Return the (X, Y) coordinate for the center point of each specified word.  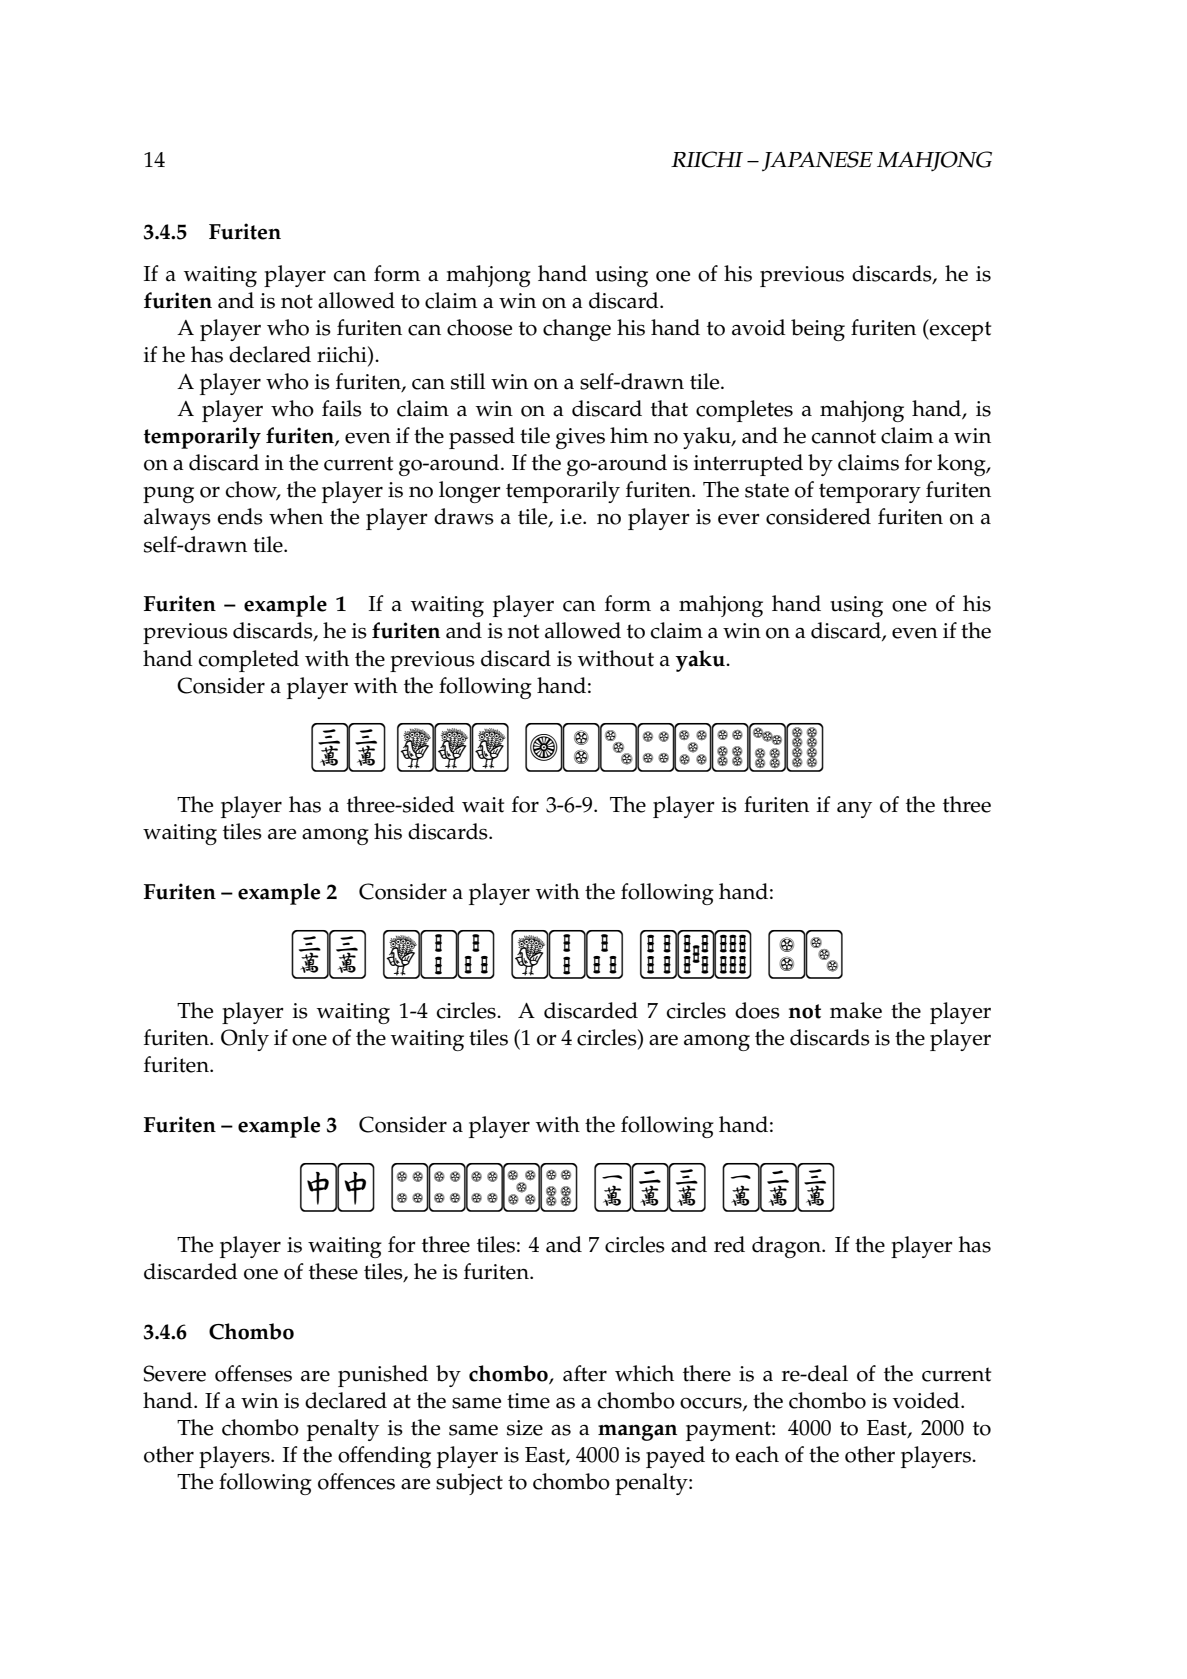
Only (245, 1040)
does (757, 1010)
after (585, 1373)
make (856, 1010)
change (577, 330)
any (854, 810)
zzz (453, 747)
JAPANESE (817, 161)
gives (580, 438)
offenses (253, 1373)
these (333, 1271)
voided (927, 1400)
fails (342, 408)
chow (252, 490)
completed (248, 661)
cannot (843, 436)
